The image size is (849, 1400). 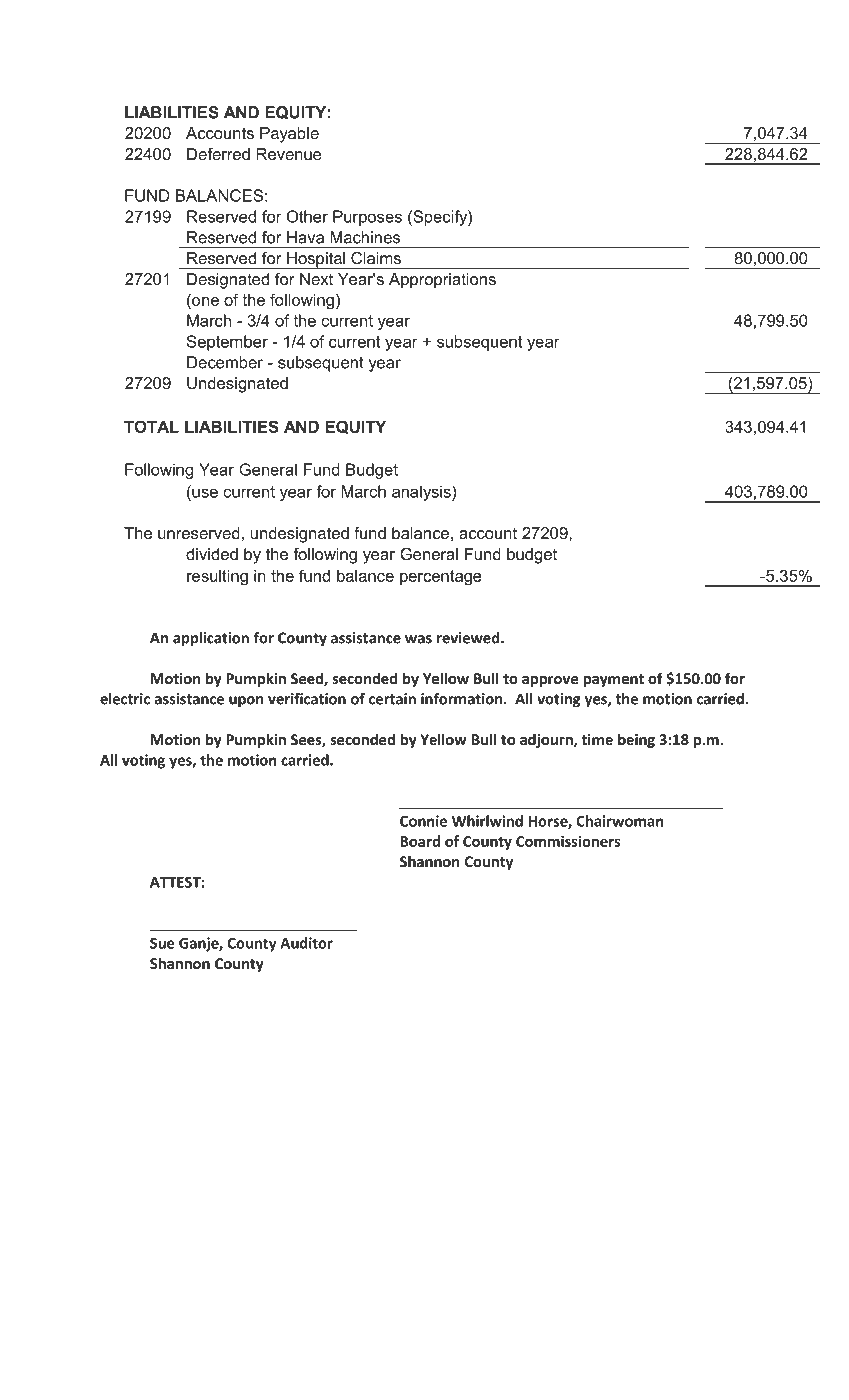 I want to click on Purposes, so click(x=367, y=218).
